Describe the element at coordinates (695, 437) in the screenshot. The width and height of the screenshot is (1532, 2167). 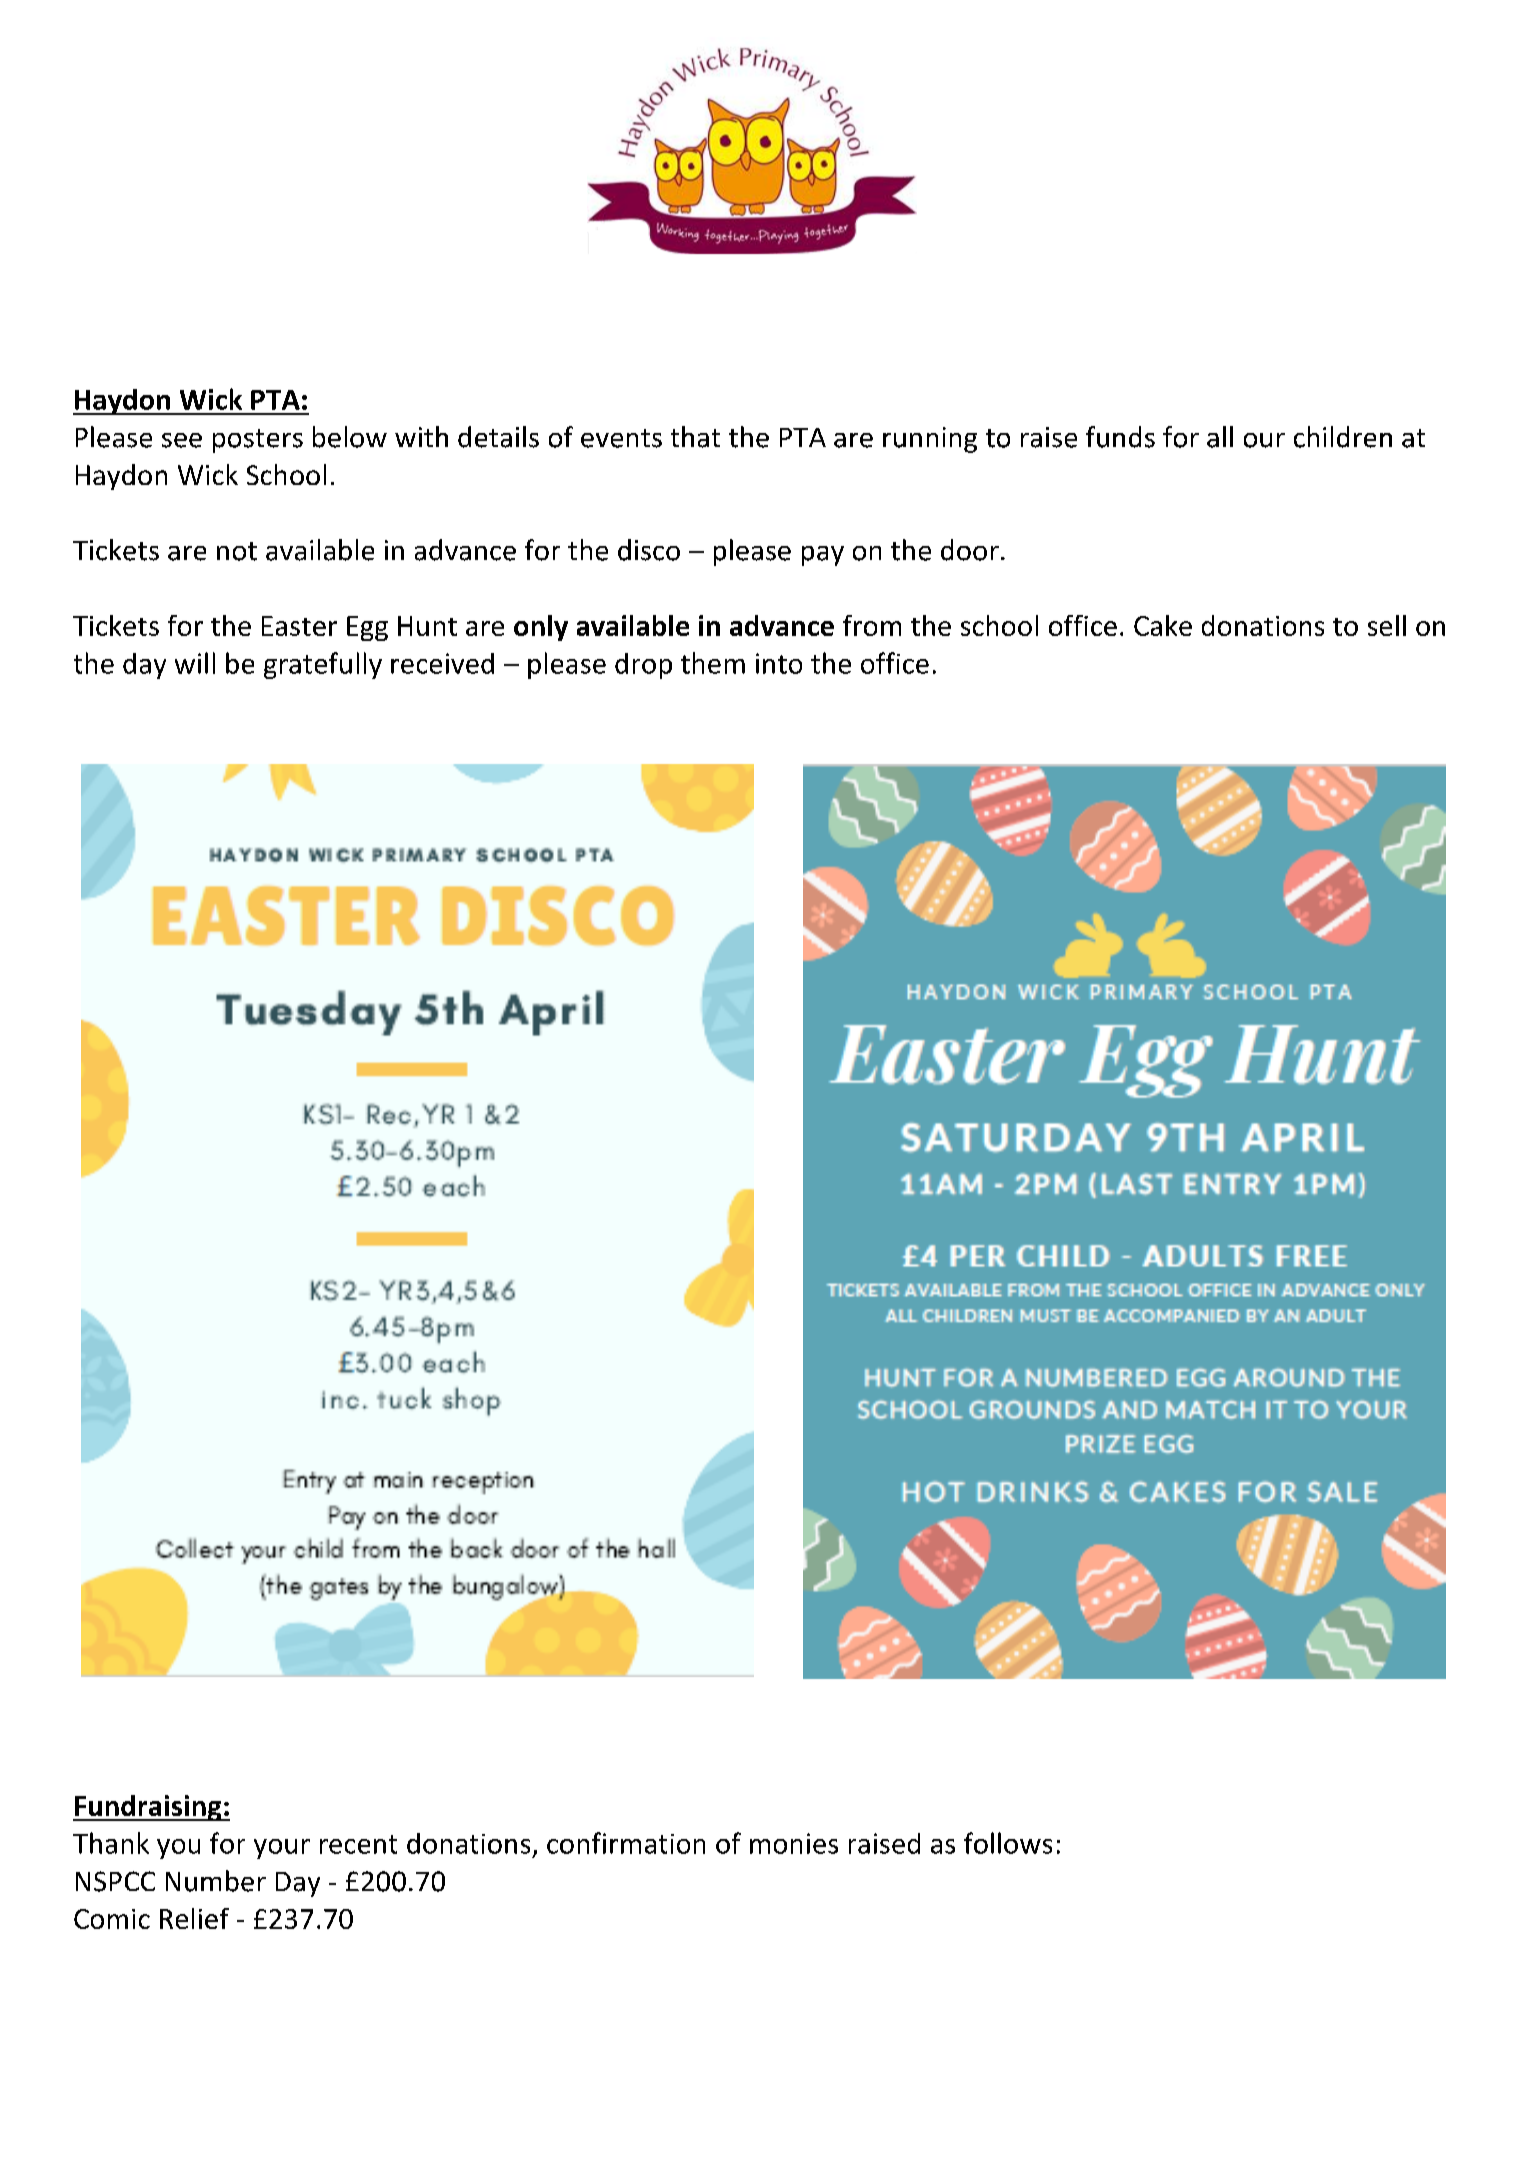
I see `that` at that location.
